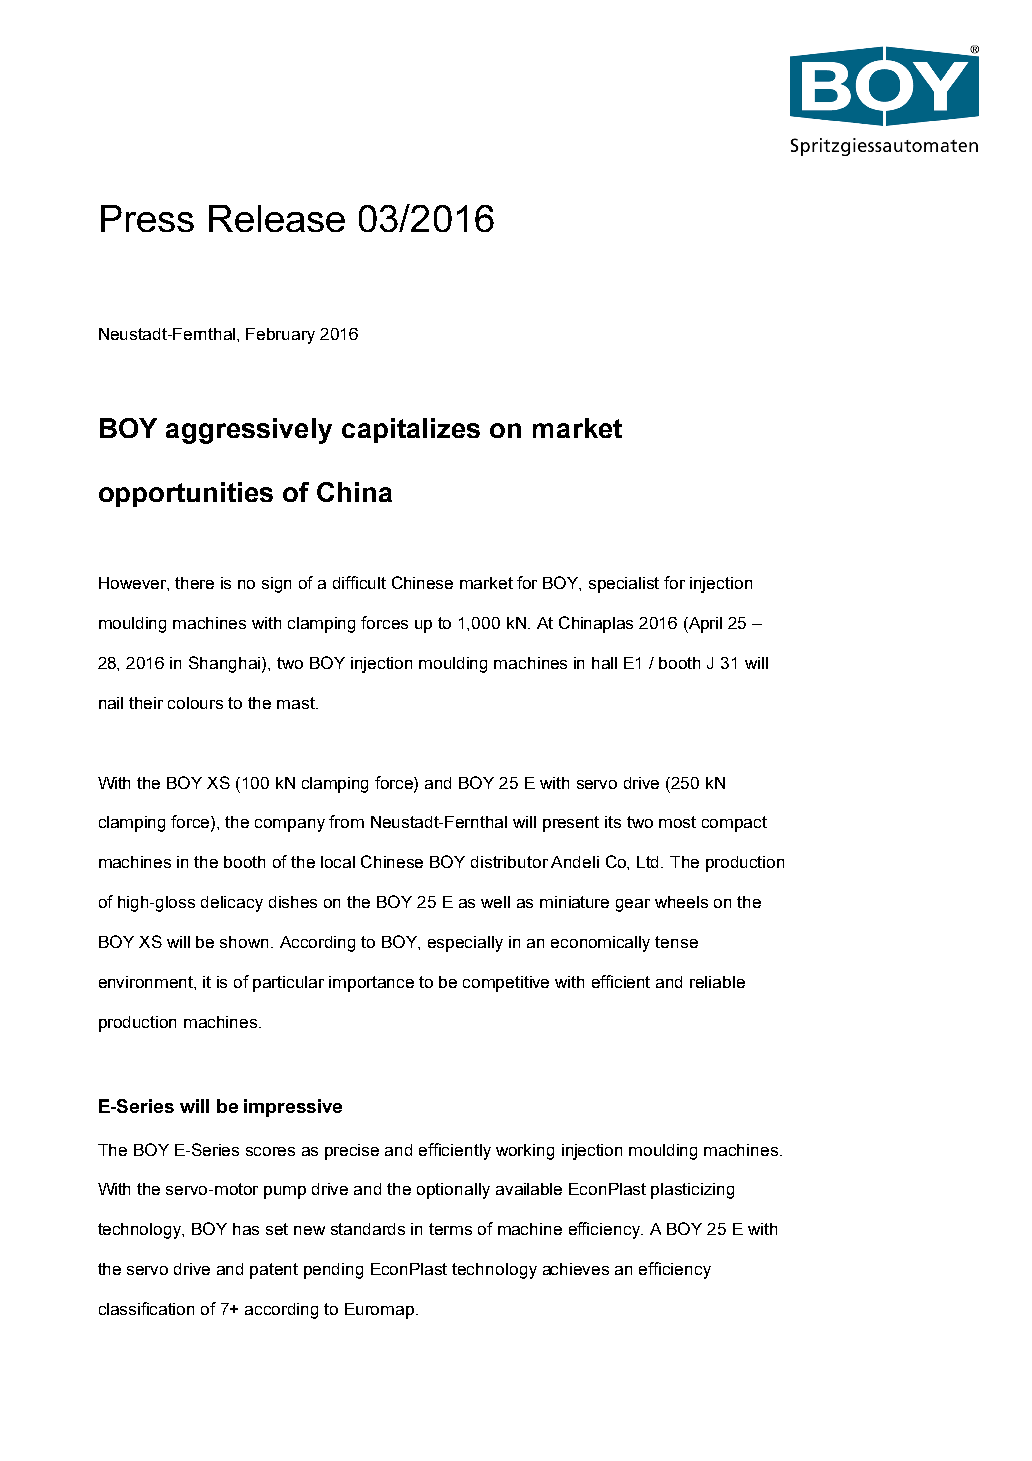 Image resolution: width=1032 pixels, height=1461 pixels. Describe the element at coordinates (359, 582) in the image. I see `difficult` at that location.
